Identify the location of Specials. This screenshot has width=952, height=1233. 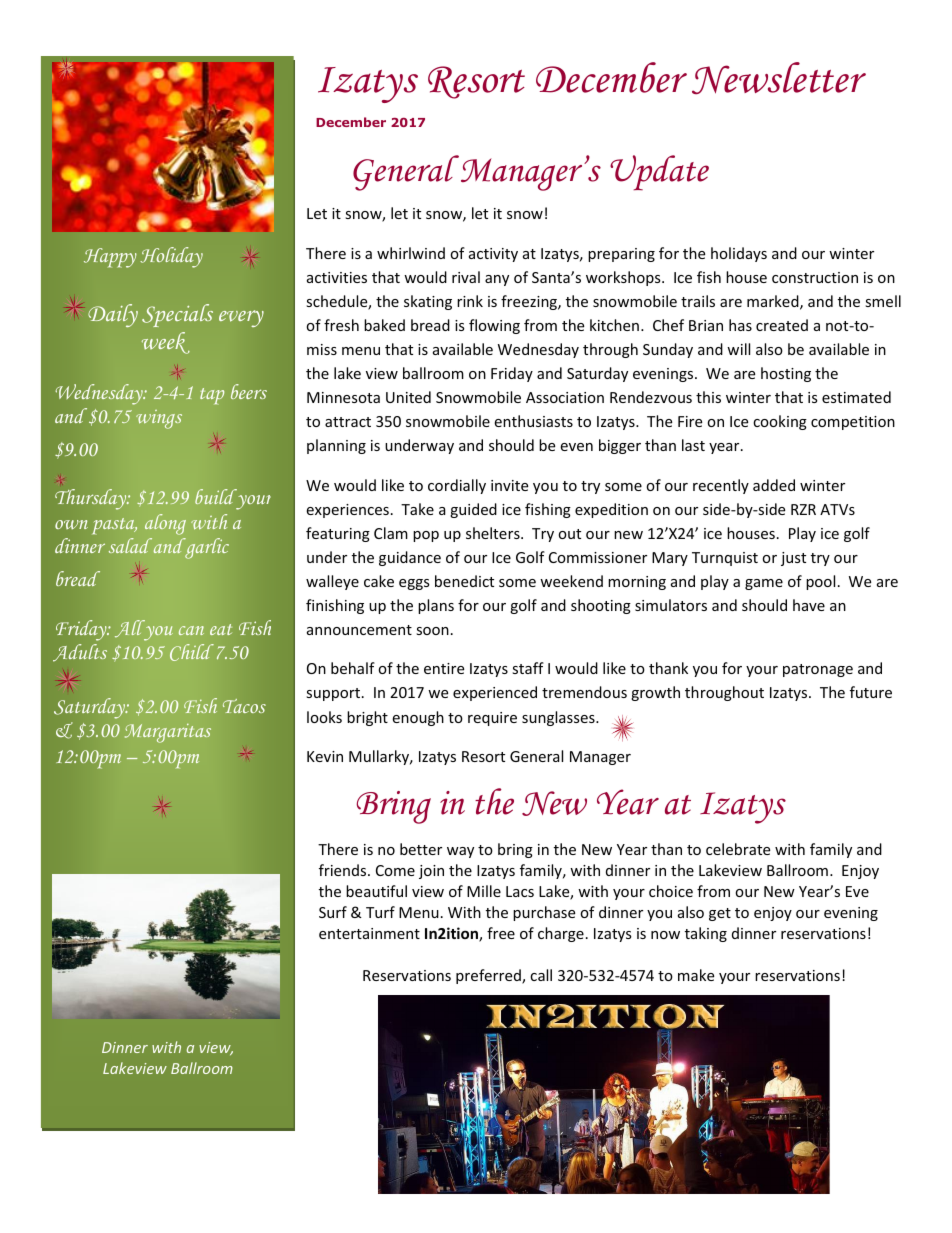
(177, 315).
